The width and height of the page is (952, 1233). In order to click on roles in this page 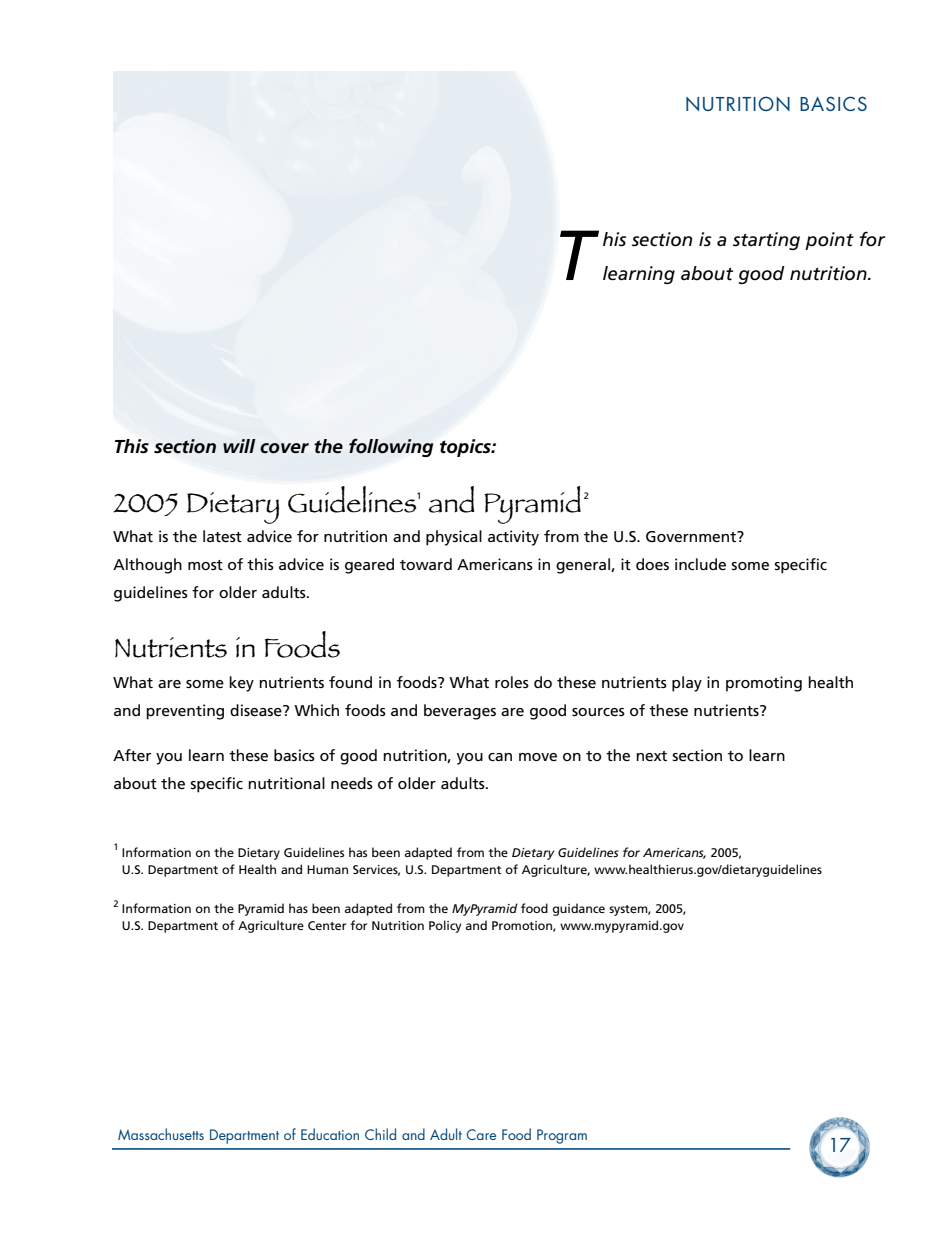, I will do `click(512, 682)`.
